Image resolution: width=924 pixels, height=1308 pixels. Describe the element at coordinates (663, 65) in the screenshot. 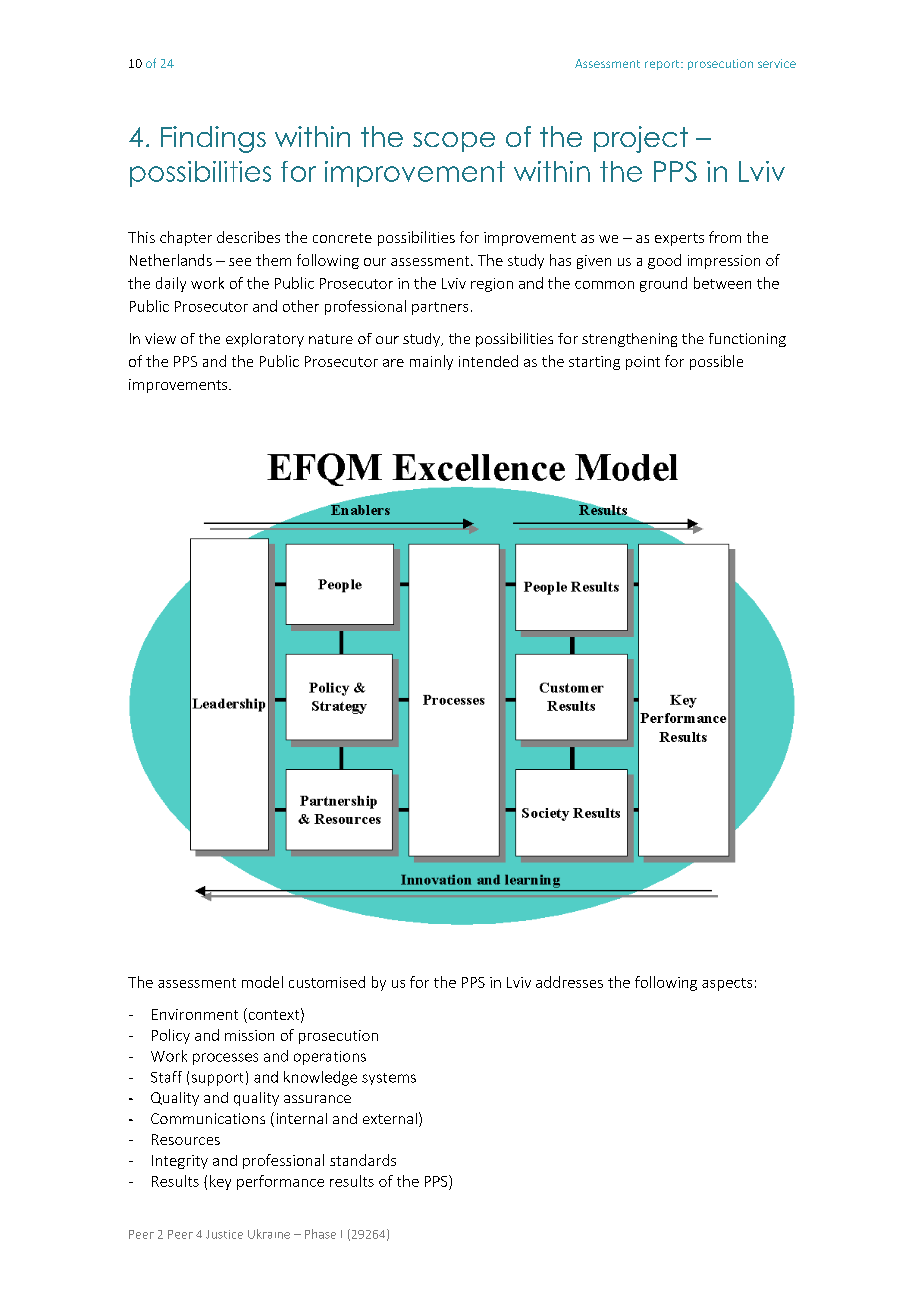

I see `report` at that location.
